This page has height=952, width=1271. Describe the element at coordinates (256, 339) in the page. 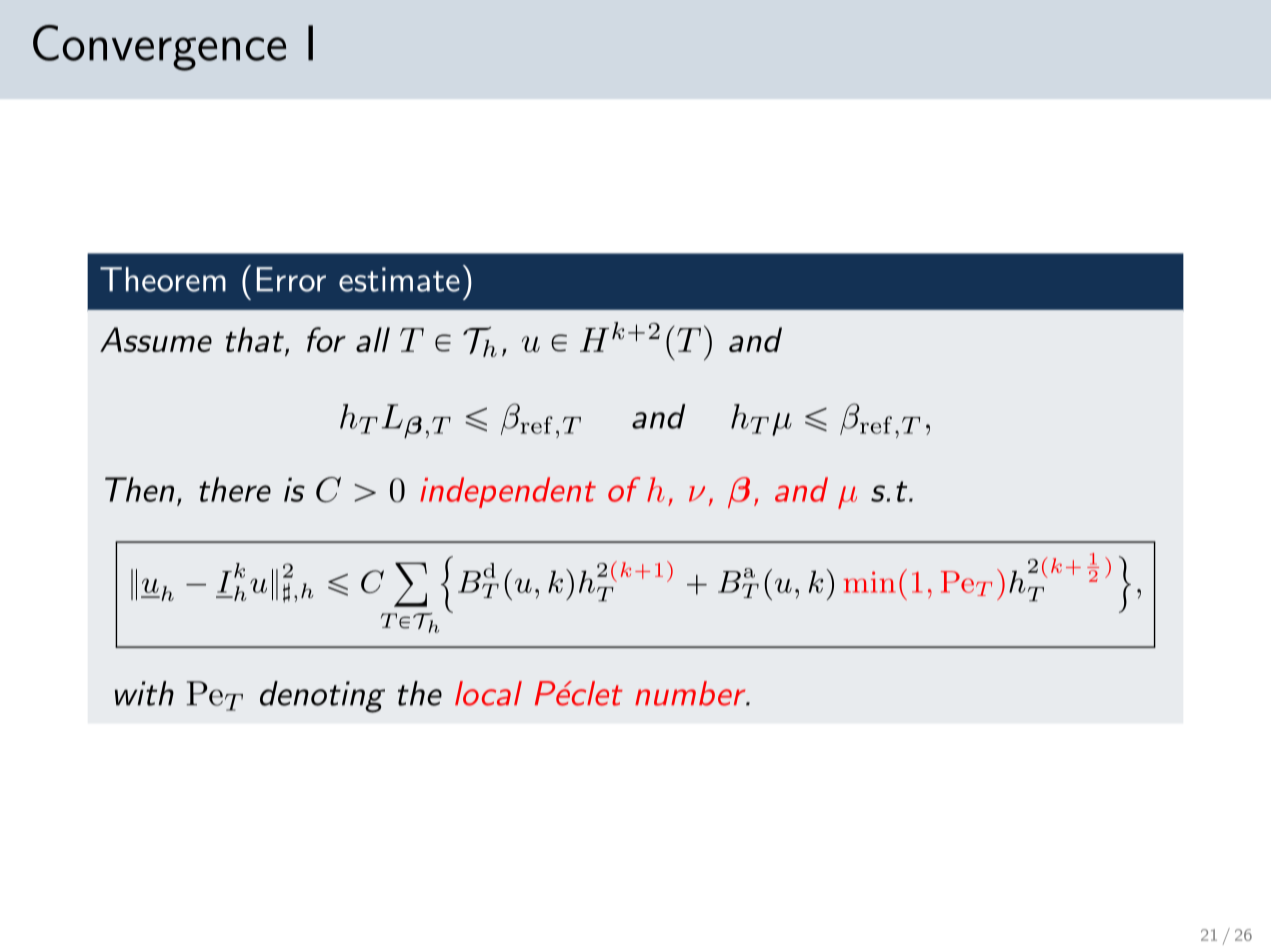

I see `that` at that location.
